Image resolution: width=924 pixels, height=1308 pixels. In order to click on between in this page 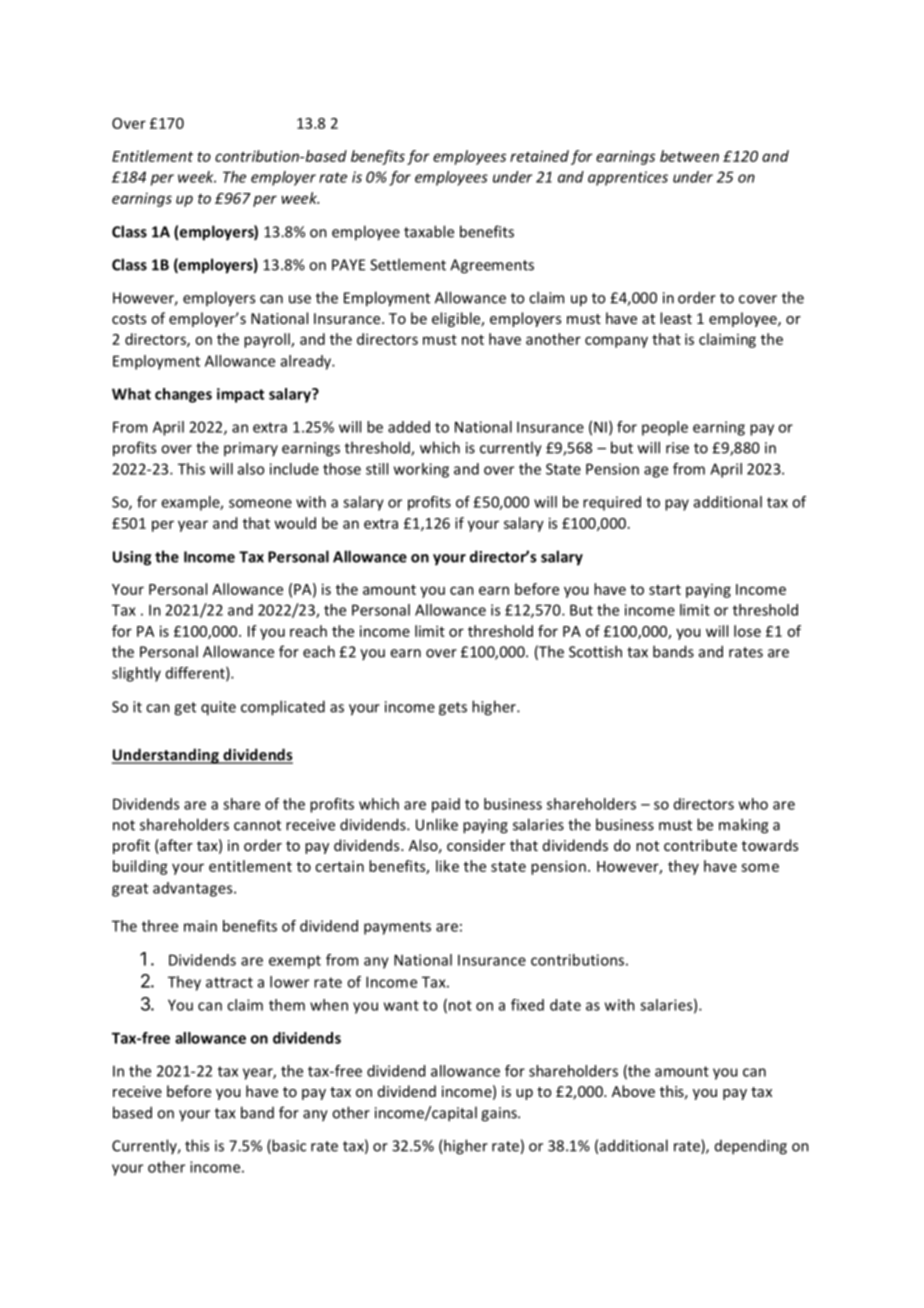, I will do `click(689, 156)`.
